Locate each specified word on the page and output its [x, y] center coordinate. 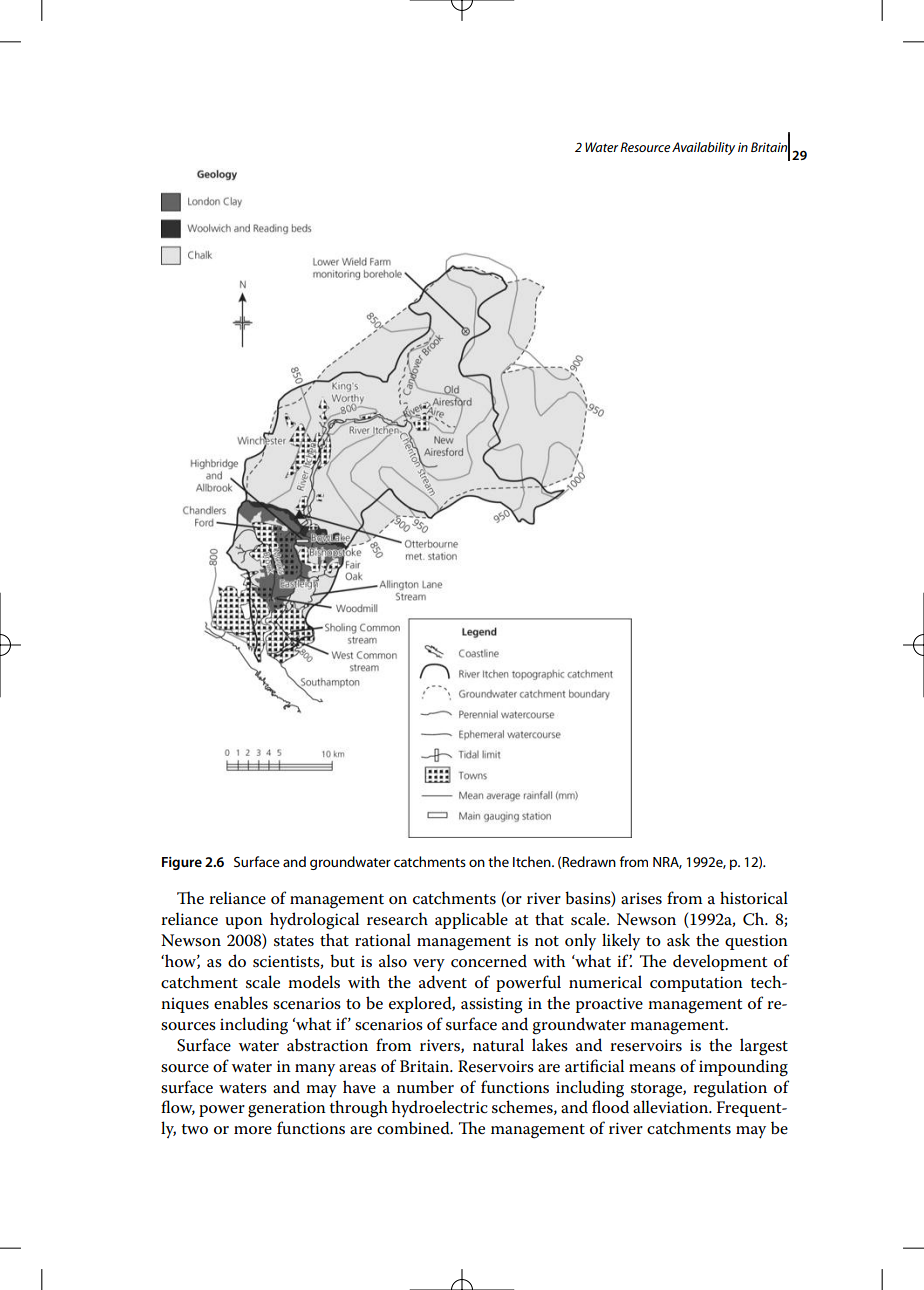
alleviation [672, 1107]
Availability [703, 148]
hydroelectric [440, 1109]
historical [754, 898]
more [253, 1130]
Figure [182, 863]
